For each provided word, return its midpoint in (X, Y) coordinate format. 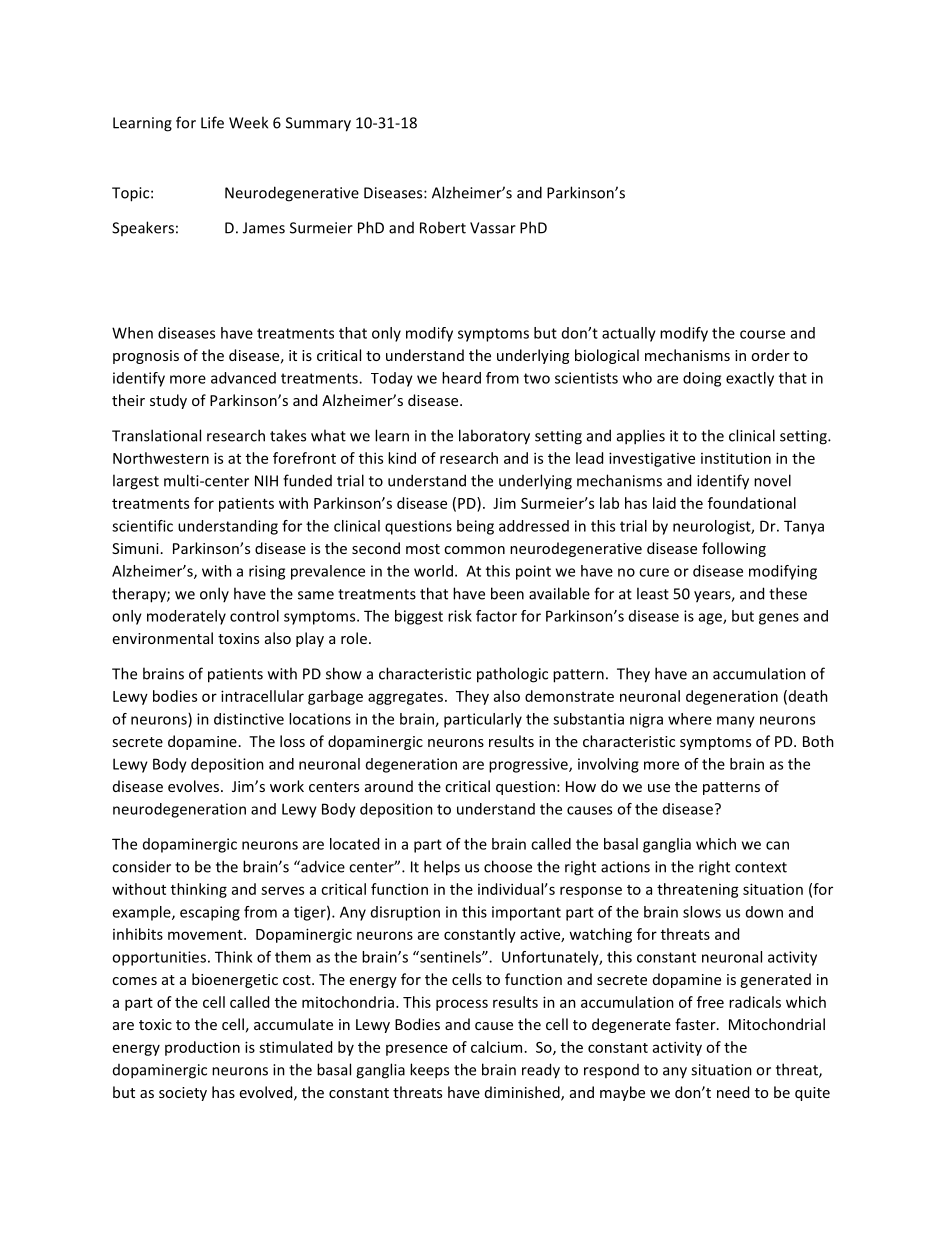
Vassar (493, 228)
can (777, 845)
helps (442, 868)
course (762, 334)
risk (460, 616)
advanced (243, 378)
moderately (186, 617)
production (202, 1048)
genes (779, 619)
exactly (750, 379)
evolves (193, 786)
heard (461, 378)
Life (212, 122)
